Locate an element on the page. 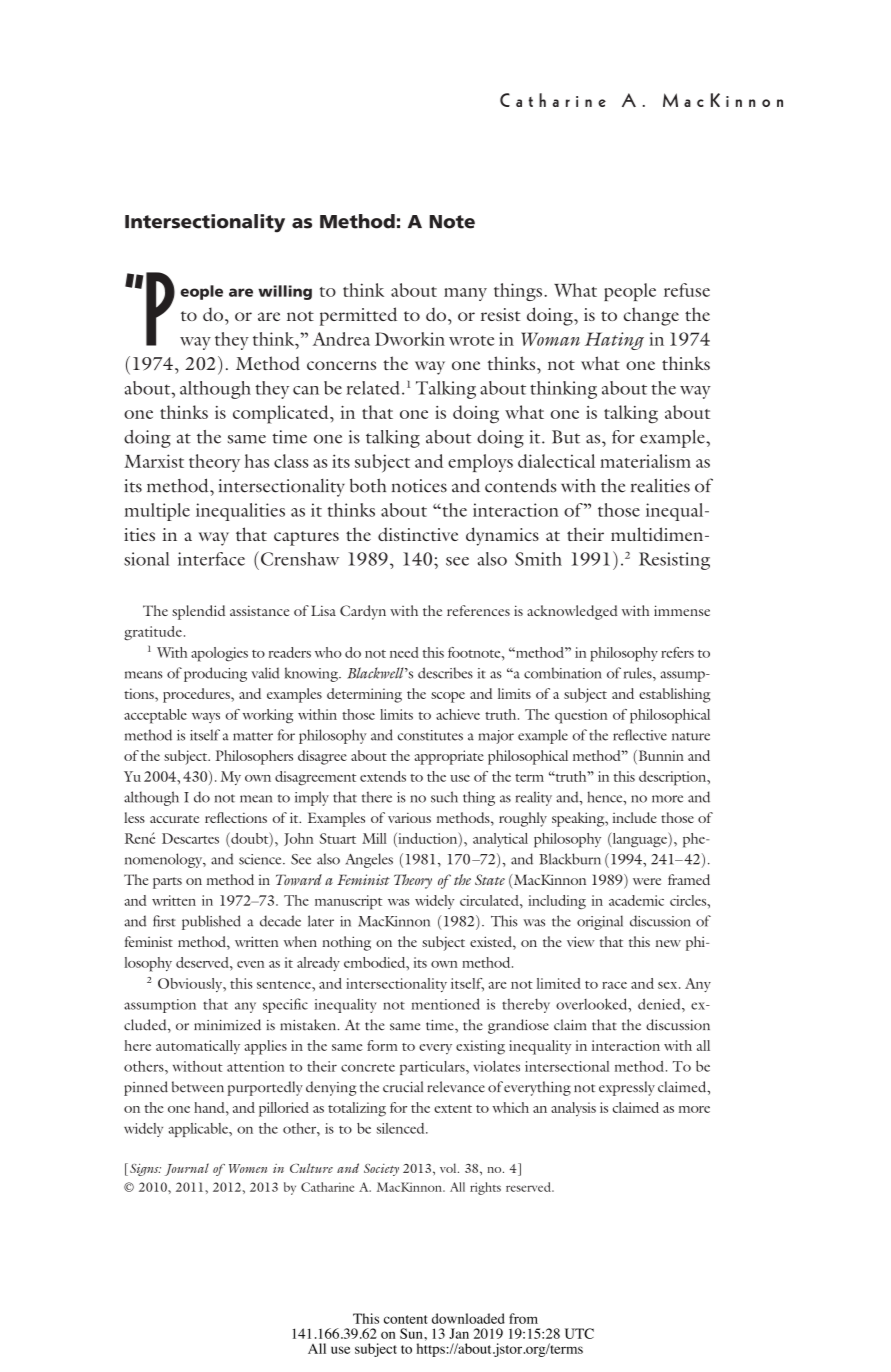 The height and width of the image is (1372, 891). content is located at coordinates (406, 1319).
